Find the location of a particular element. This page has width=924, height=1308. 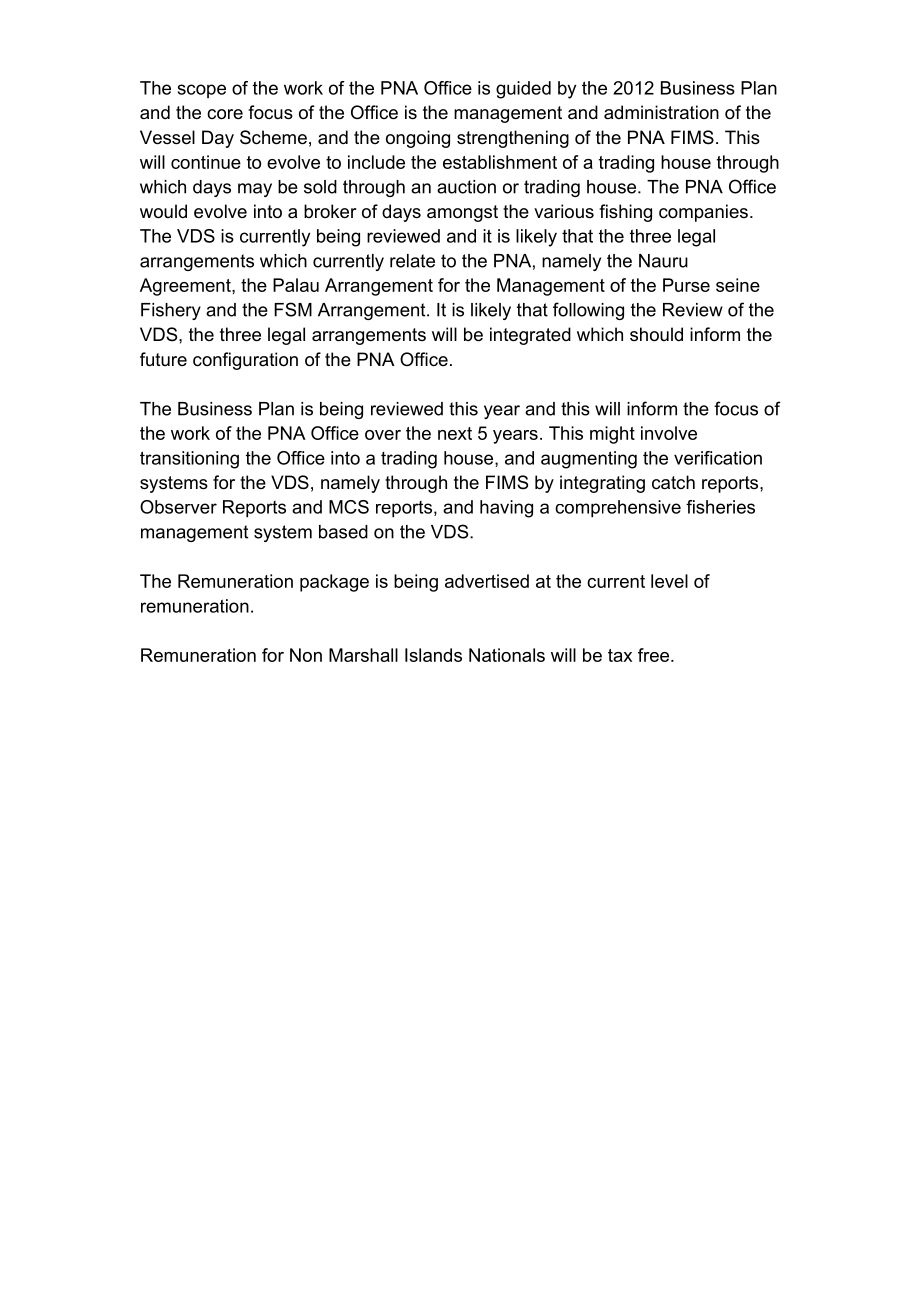

Islands is located at coordinates (433, 655).
